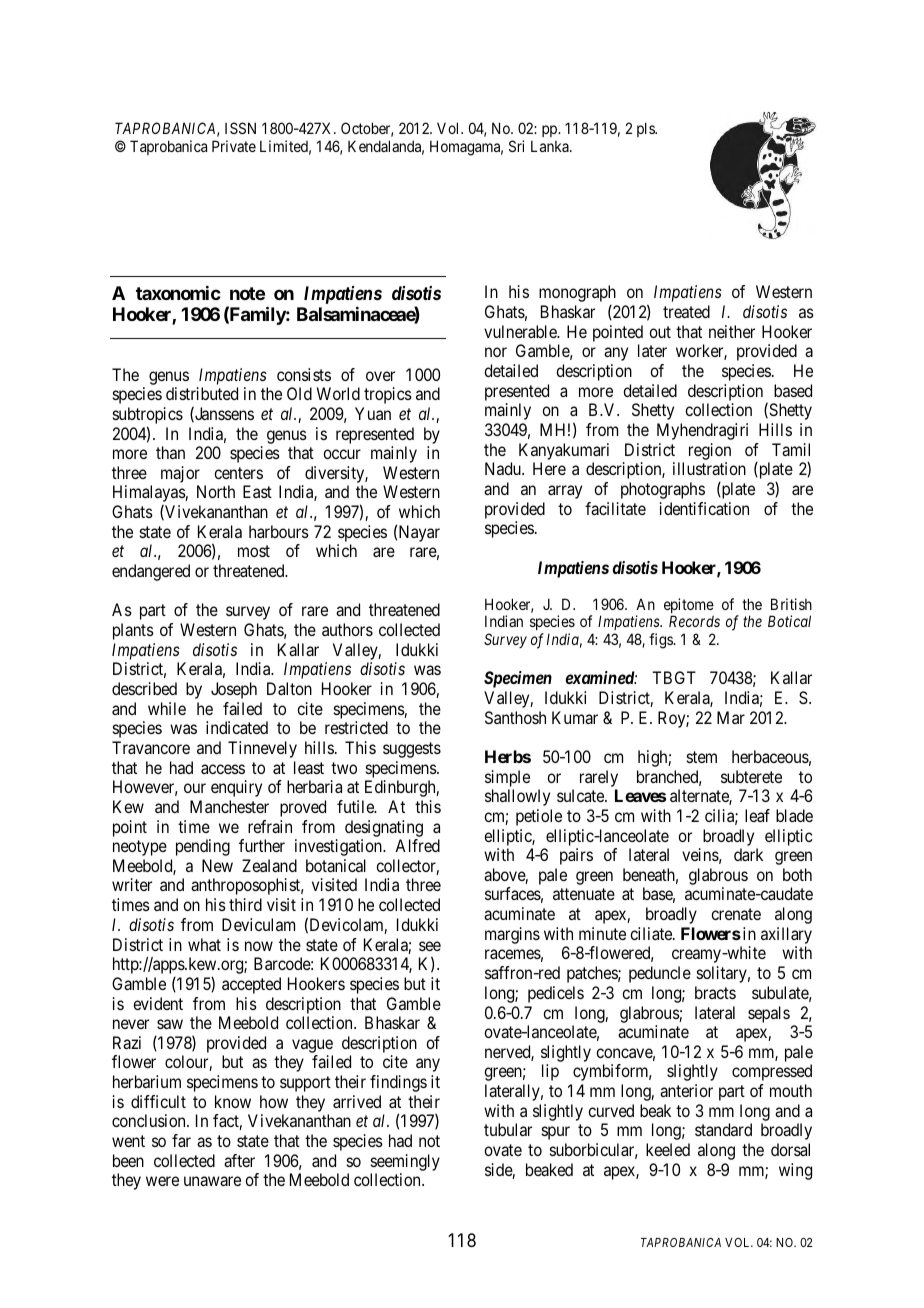  What do you see at coordinates (234, 690) in the image?
I see `Joseph` at bounding box center [234, 690].
